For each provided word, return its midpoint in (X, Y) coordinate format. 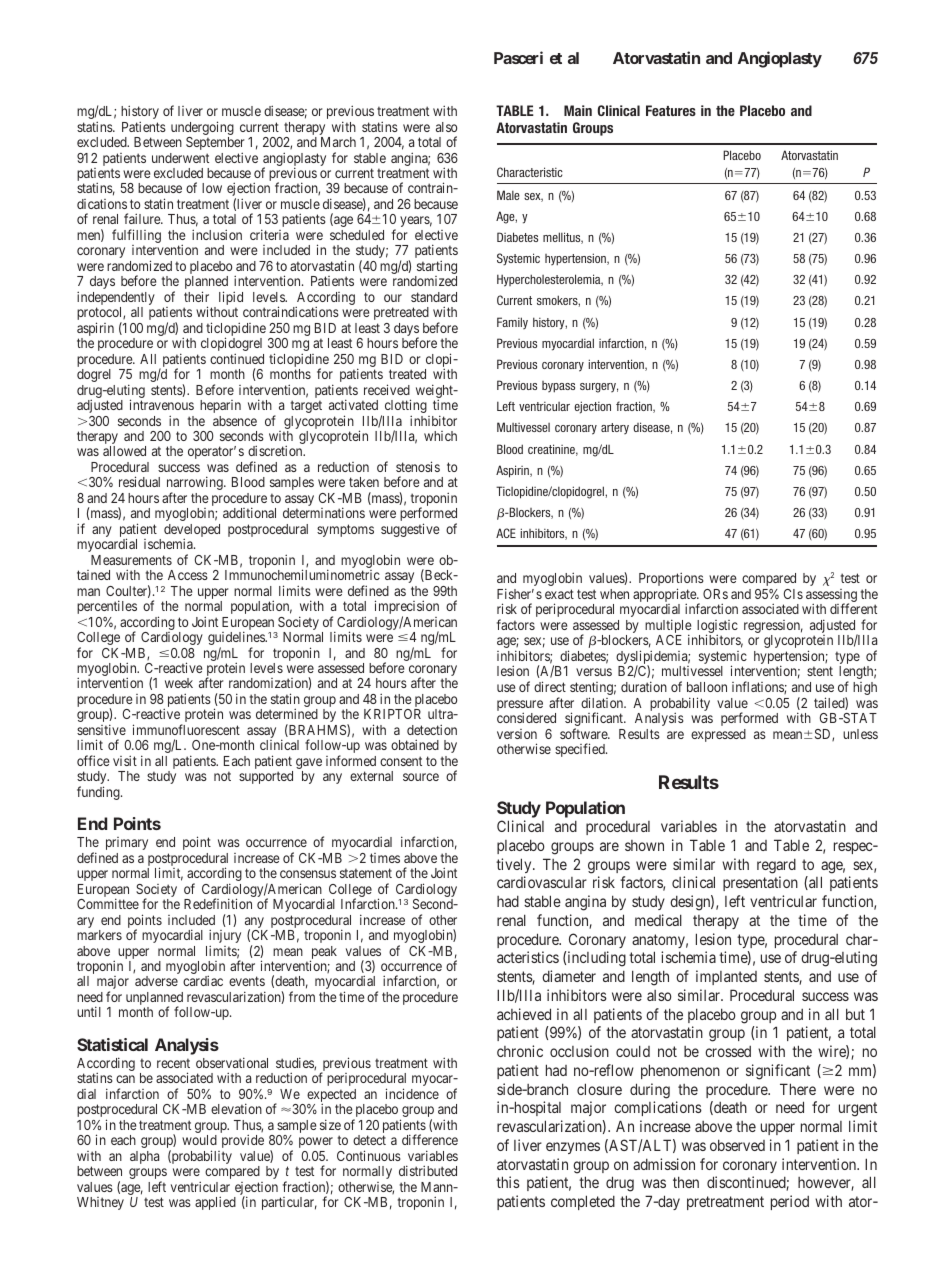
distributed (428, 1170)
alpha (144, 1157)
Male (508, 195)
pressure (520, 706)
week (179, 683)
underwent (180, 158)
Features (671, 110)
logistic (717, 628)
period (790, 1202)
